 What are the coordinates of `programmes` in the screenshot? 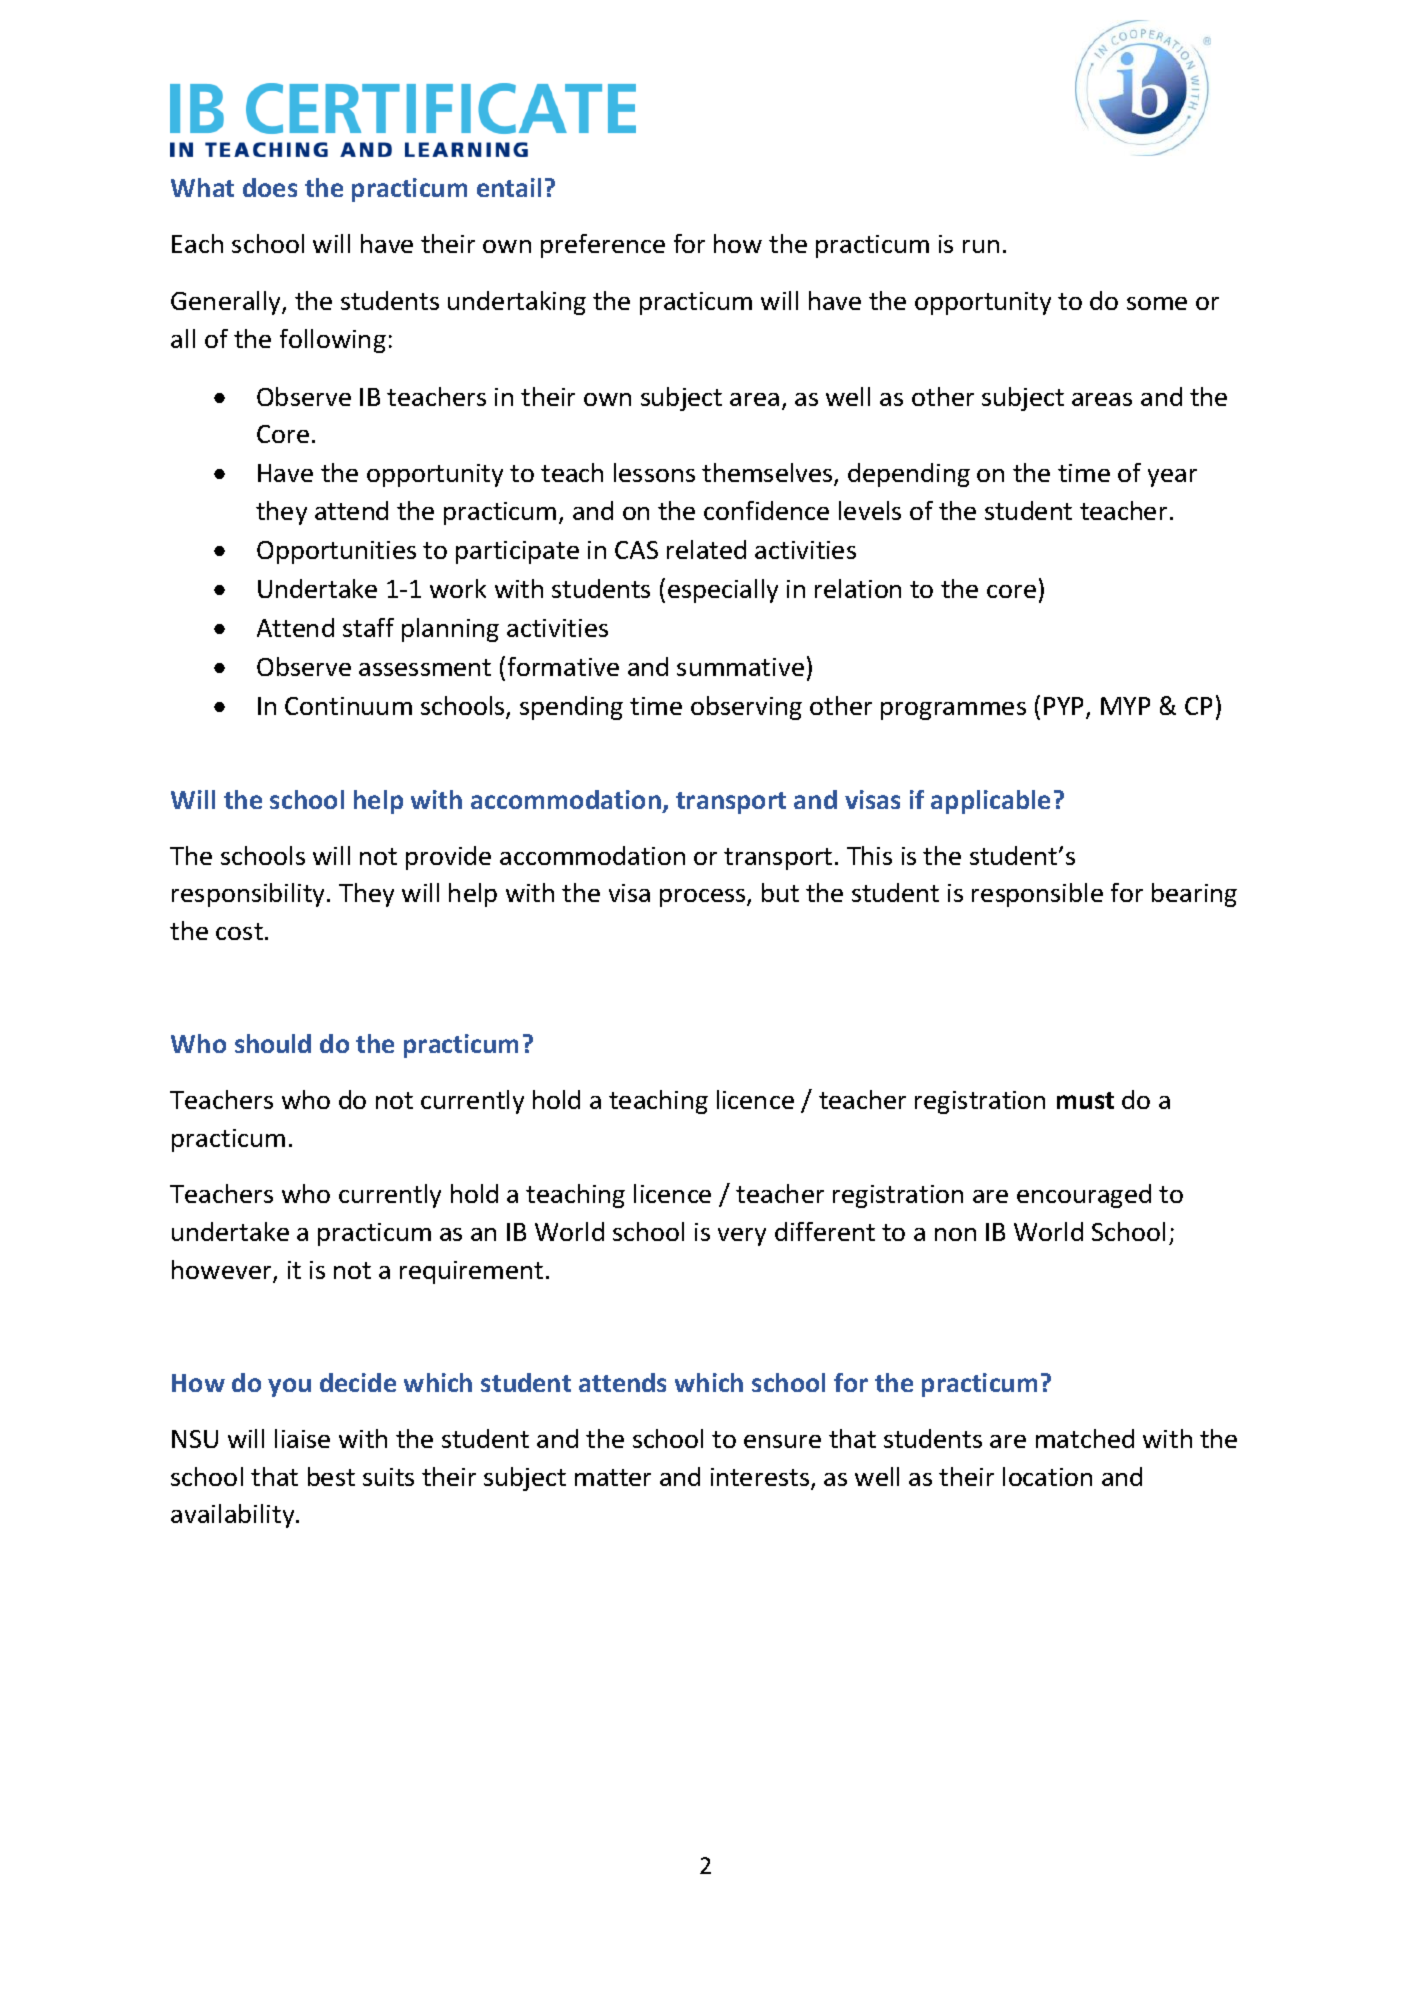 It's located at (953, 711).
